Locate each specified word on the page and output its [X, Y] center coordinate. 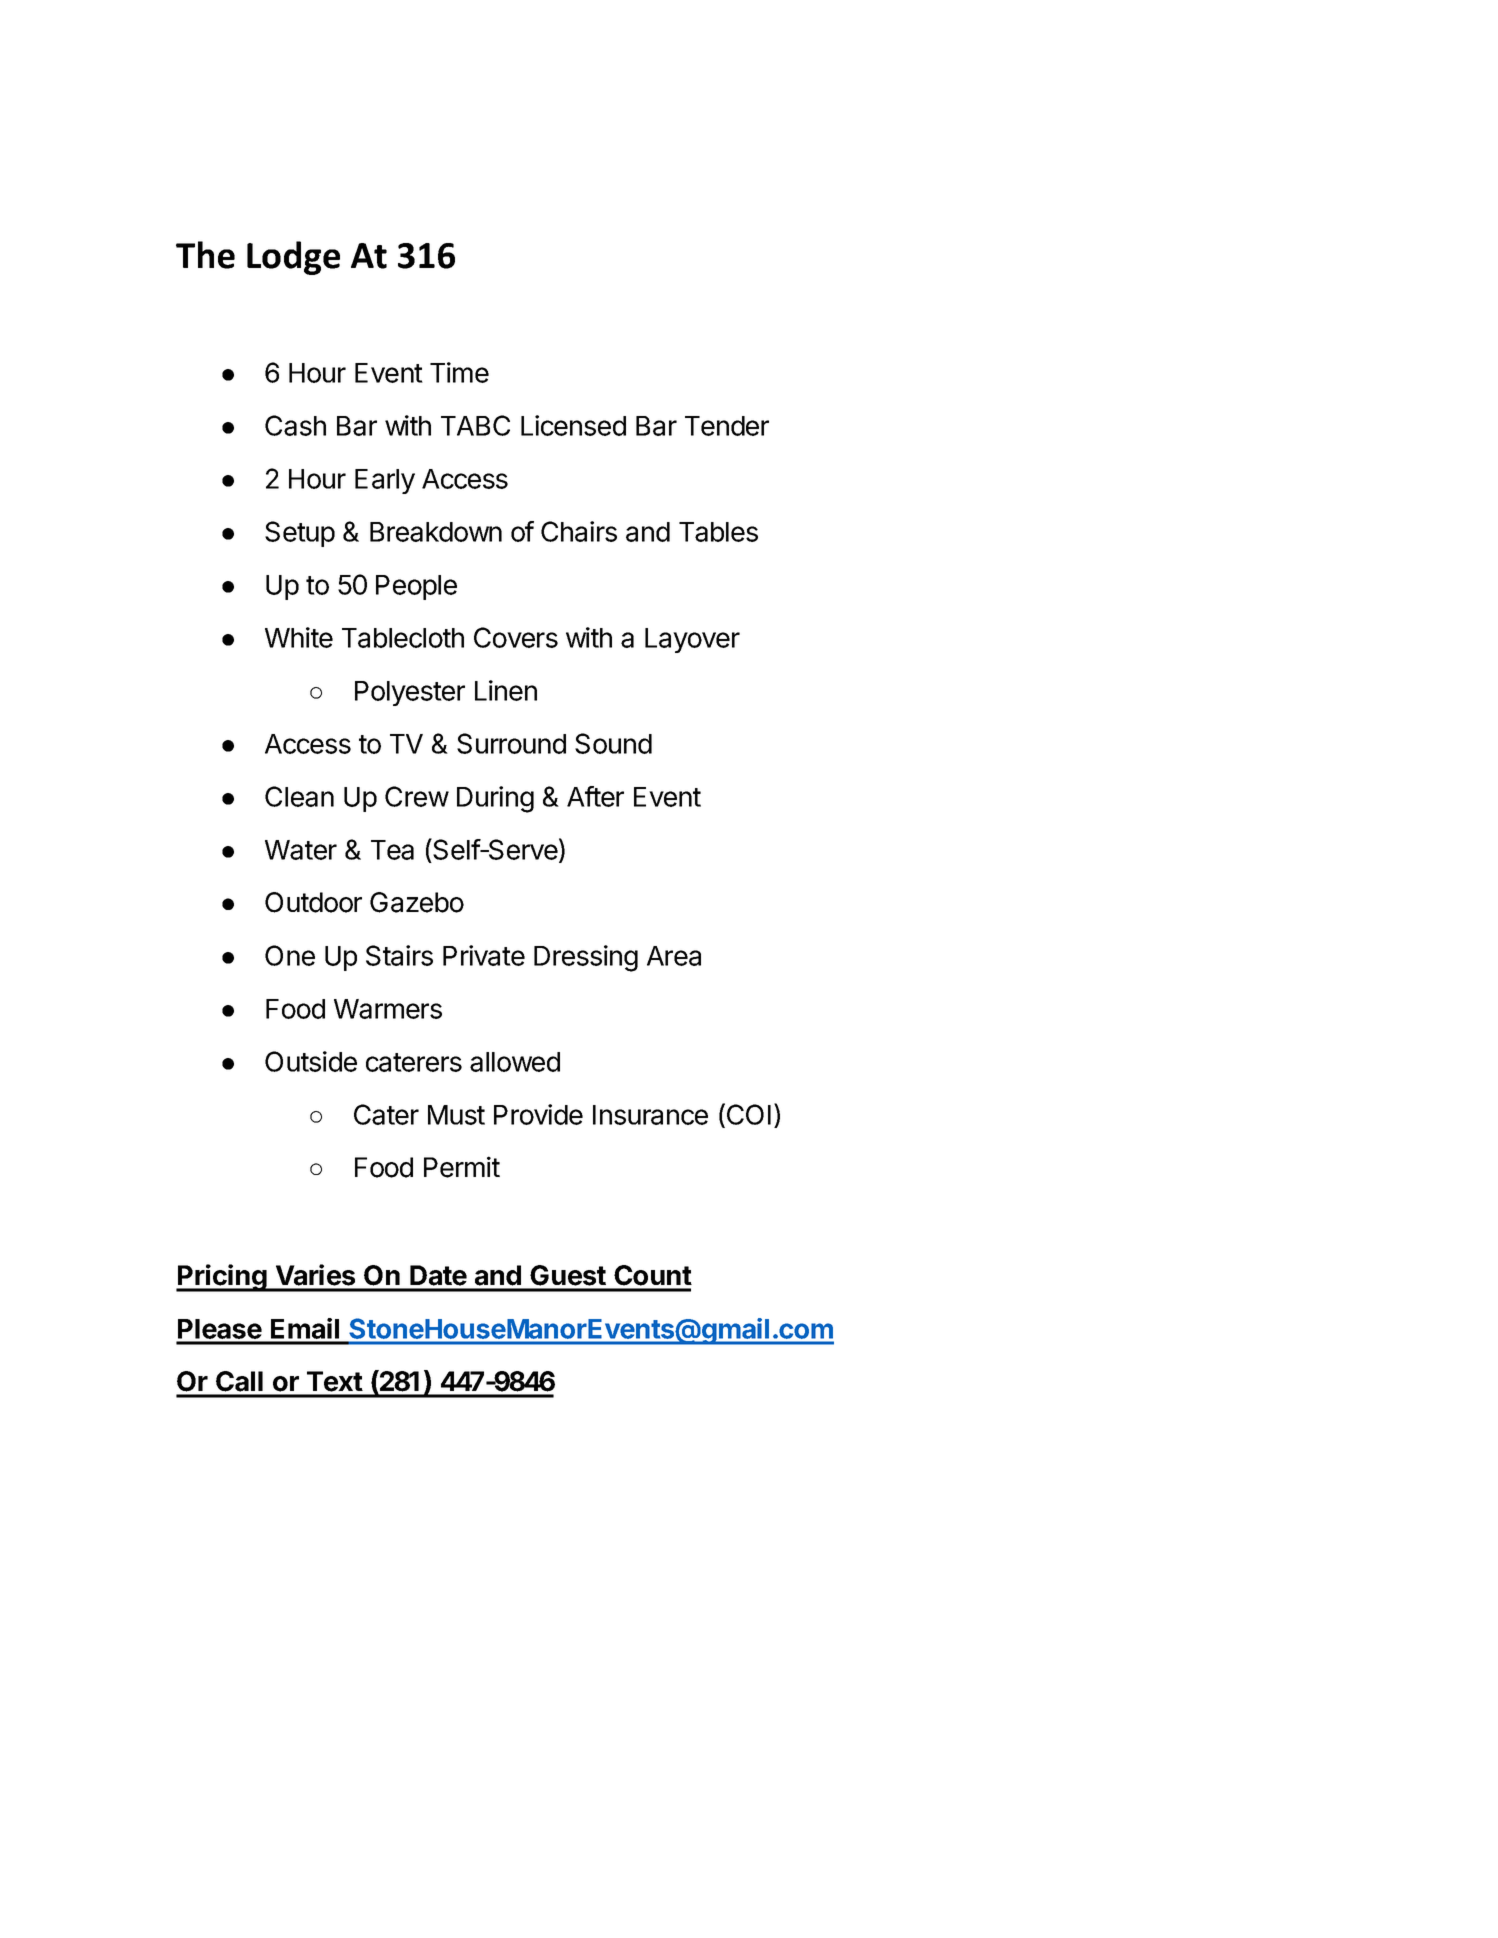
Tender [727, 426]
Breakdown [436, 532]
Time [459, 372]
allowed [515, 1062]
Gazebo [417, 902]
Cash [295, 425]
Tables [718, 532]
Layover [692, 640]
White [299, 637]
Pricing [222, 1278]
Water [301, 850]
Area [674, 956]
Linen [506, 690]
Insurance [650, 1115]
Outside [311, 1061]
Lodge [293, 258]
